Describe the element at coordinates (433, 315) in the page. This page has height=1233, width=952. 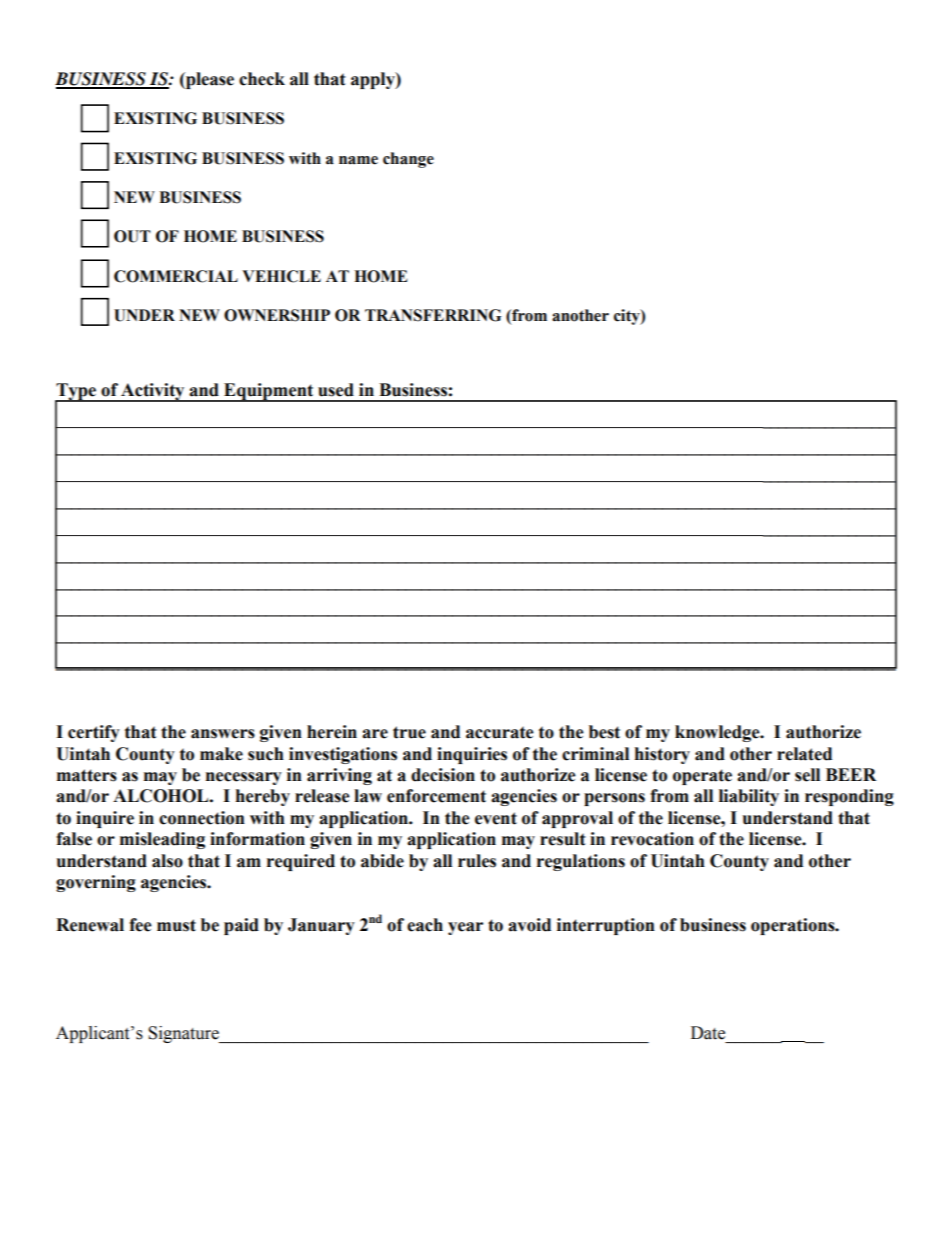
I see `TRANSFERRING` at that location.
